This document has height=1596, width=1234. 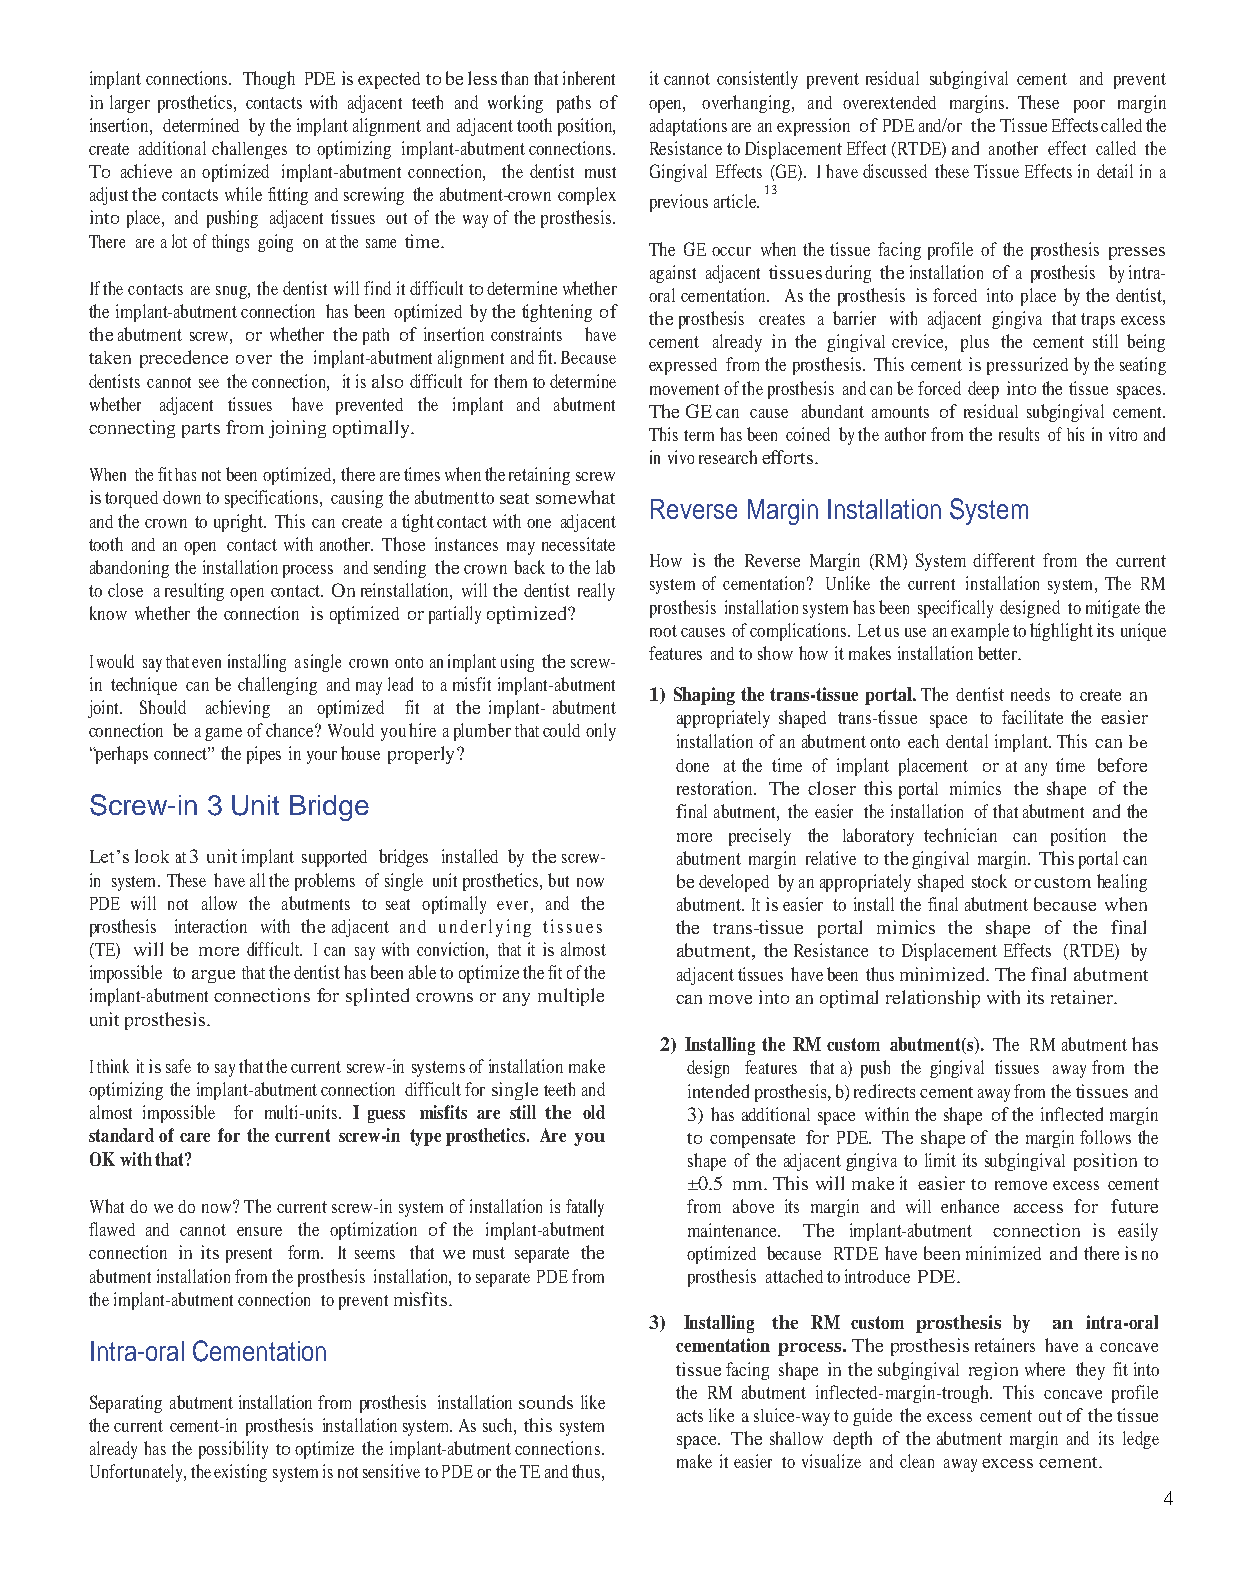 I want to click on poor, so click(x=1089, y=106).
